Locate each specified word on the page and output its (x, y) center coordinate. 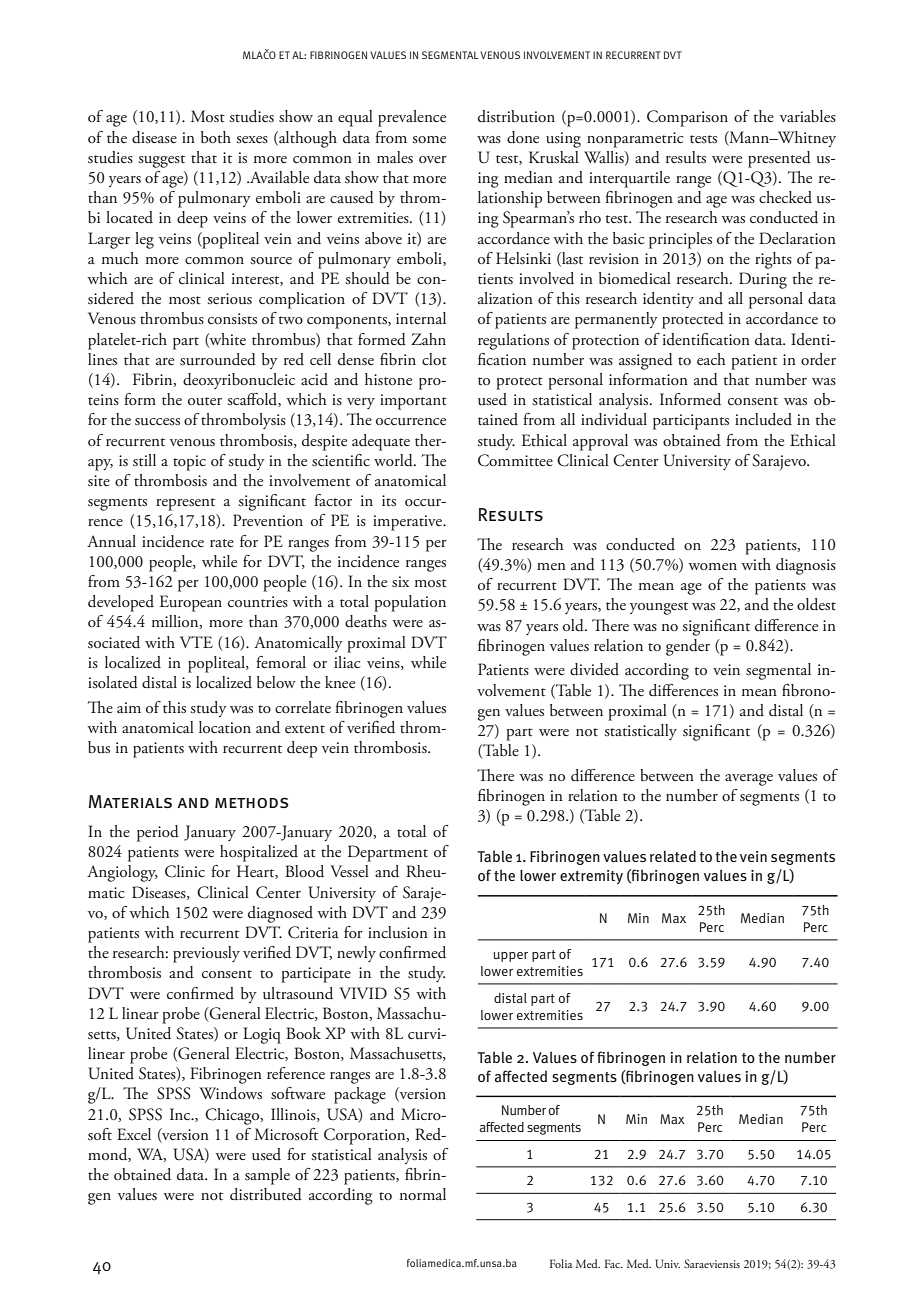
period (158, 833)
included (763, 419)
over (433, 159)
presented (779, 159)
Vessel (349, 871)
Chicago (233, 1116)
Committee (515, 460)
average (749, 780)
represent (185, 504)
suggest (161, 161)
